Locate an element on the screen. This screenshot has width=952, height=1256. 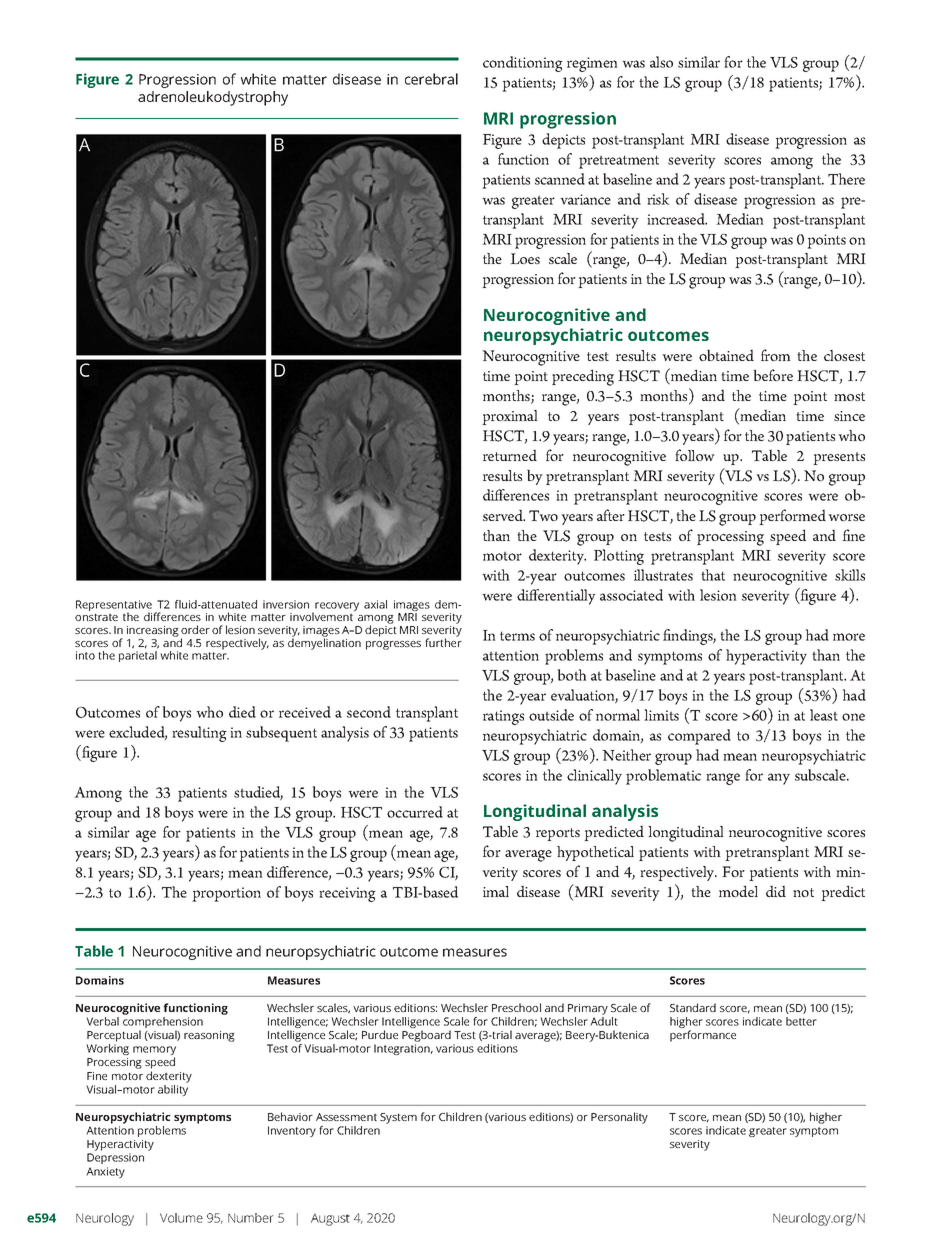
follow is located at coordinates (695, 455).
